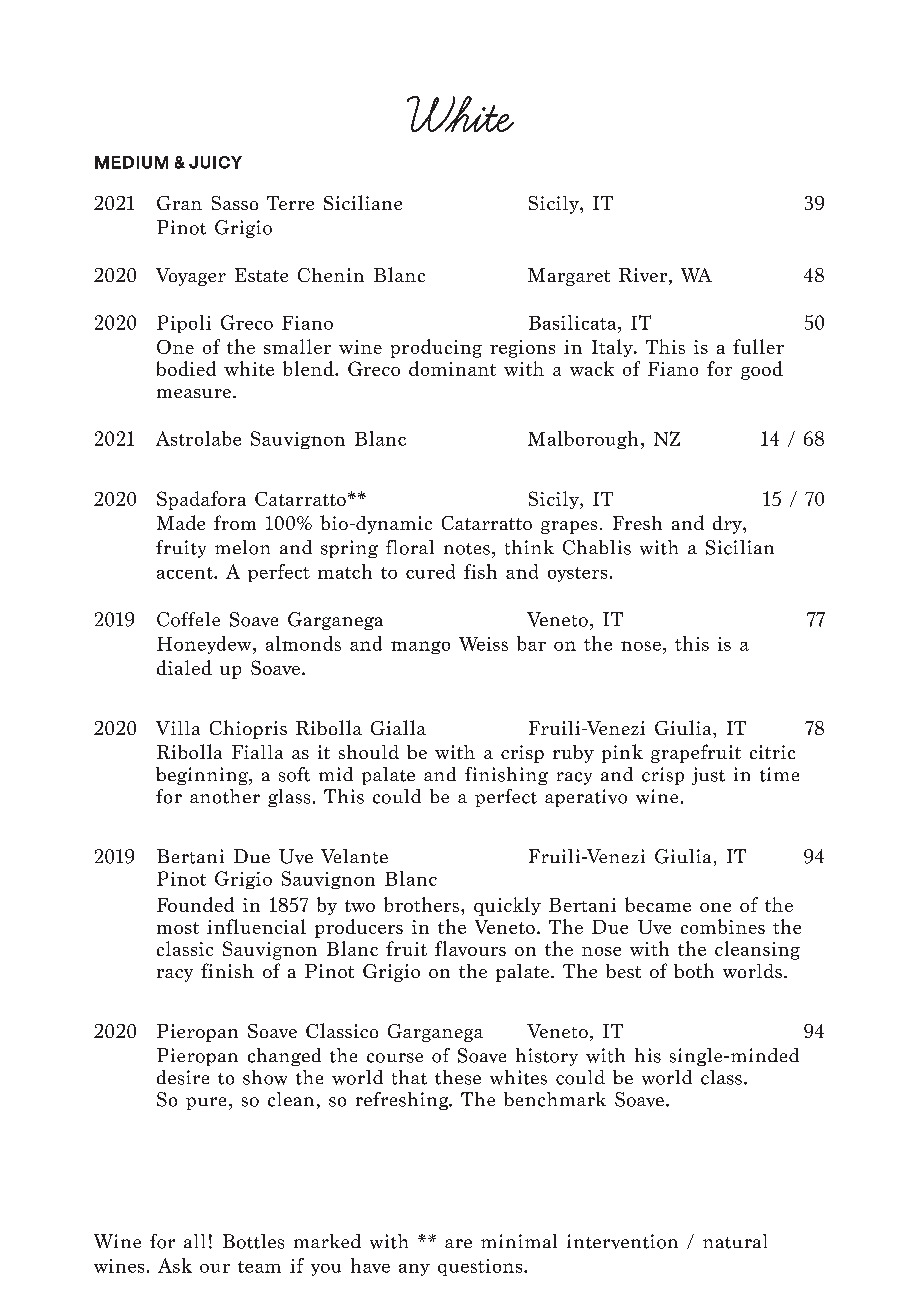 The image size is (924, 1311). Describe the element at coordinates (235, 522) in the screenshot. I see `from` at that location.
